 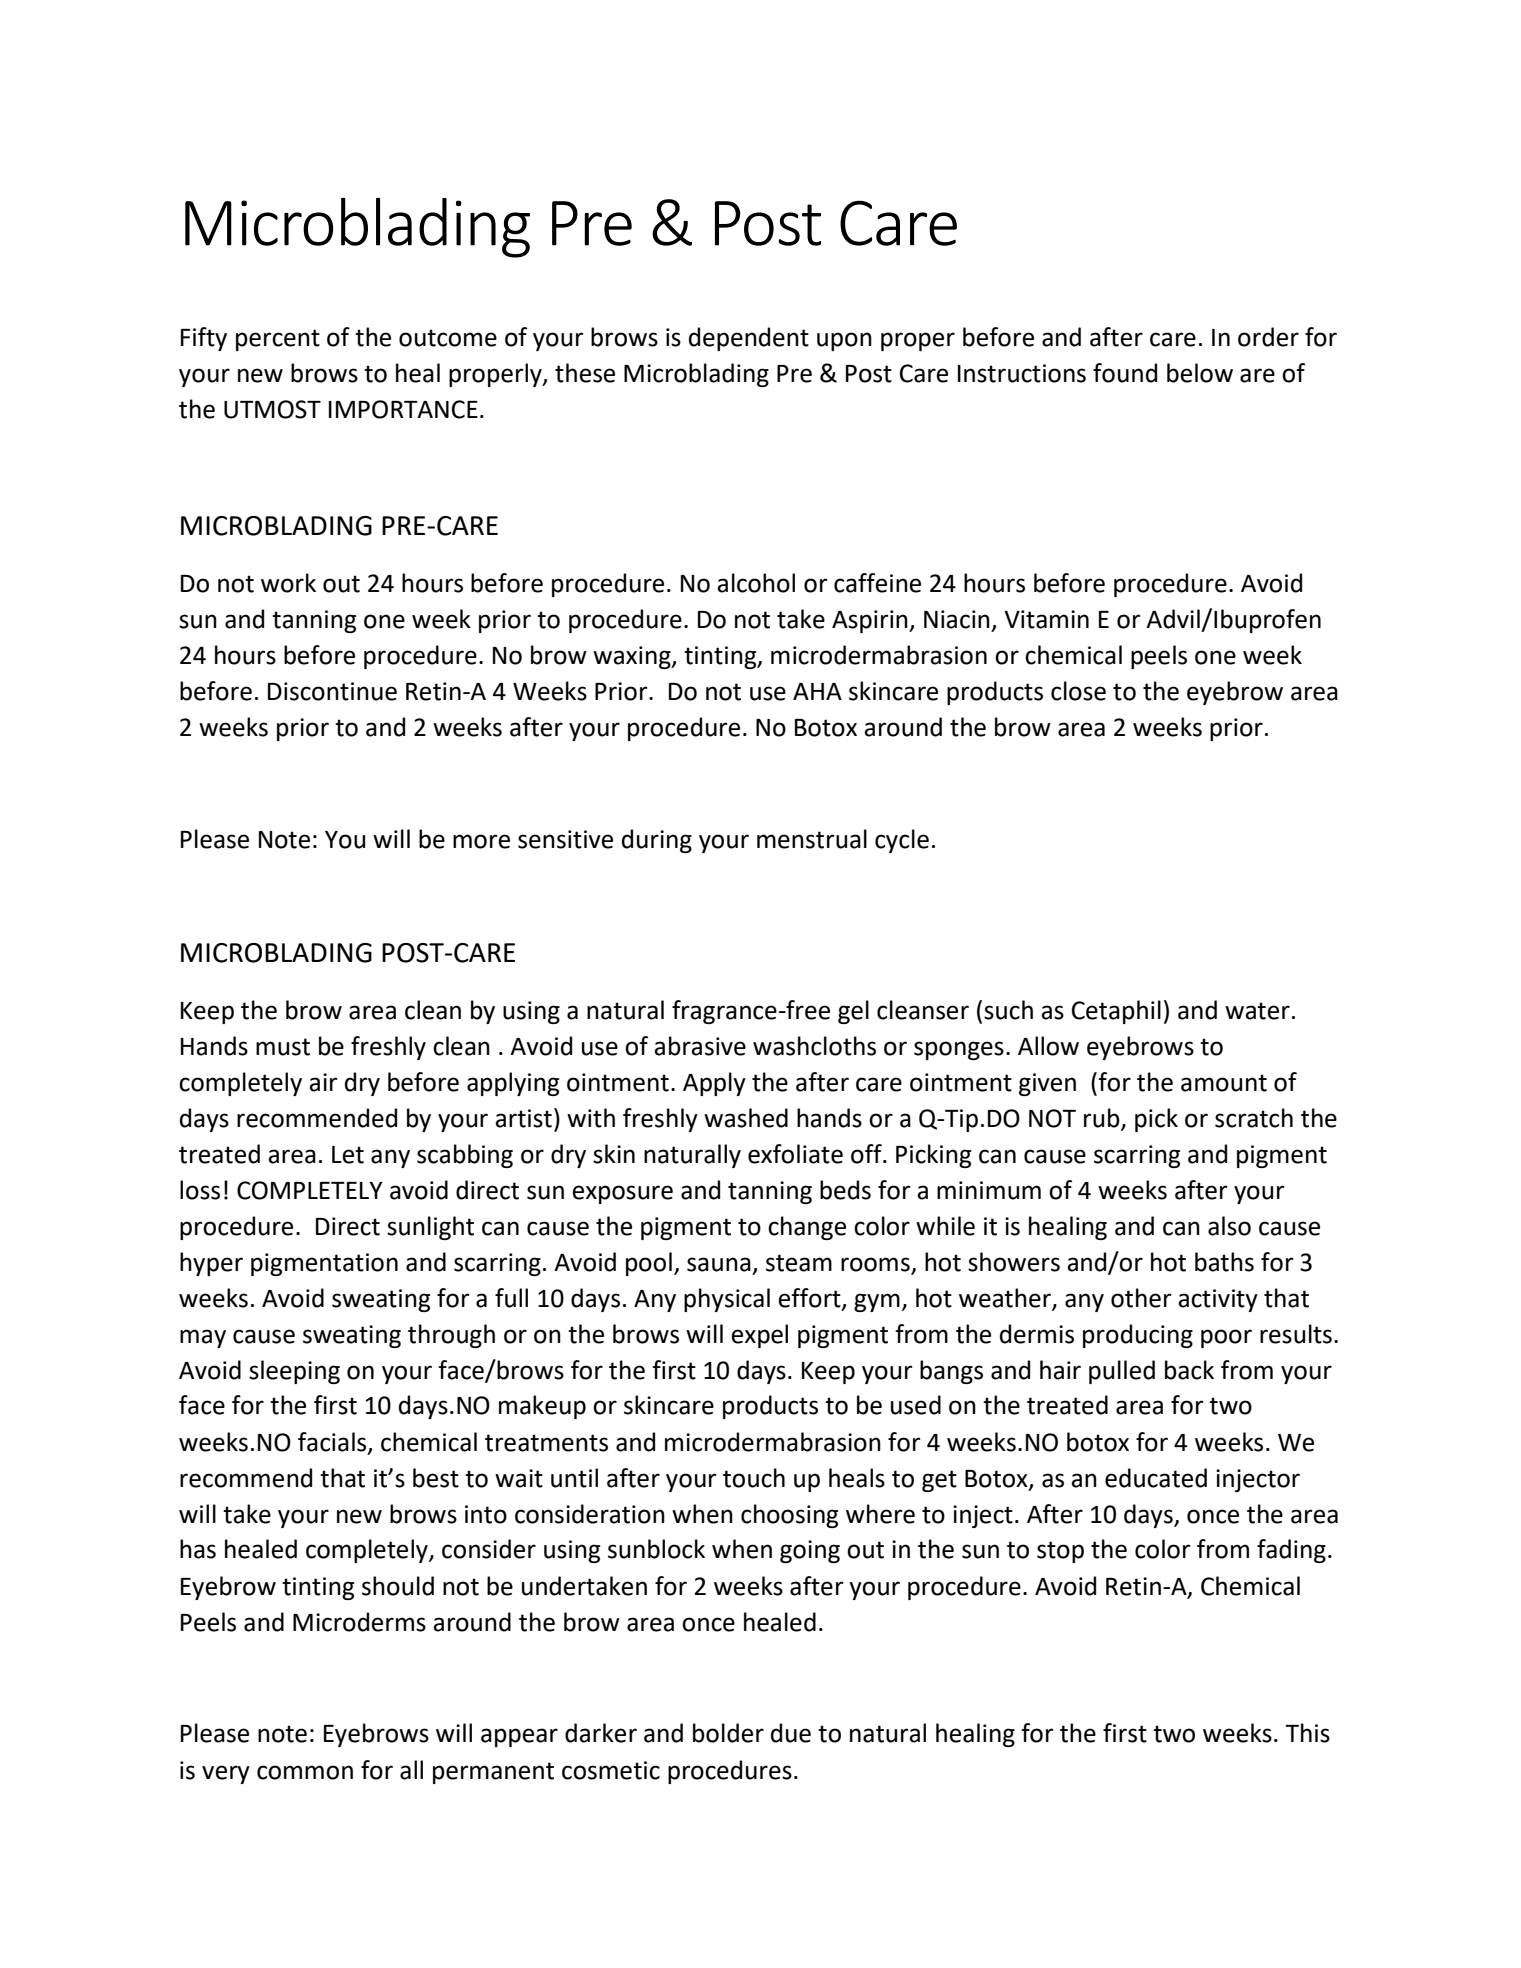 What do you see at coordinates (812, 839) in the image?
I see `menstrual` at bounding box center [812, 839].
